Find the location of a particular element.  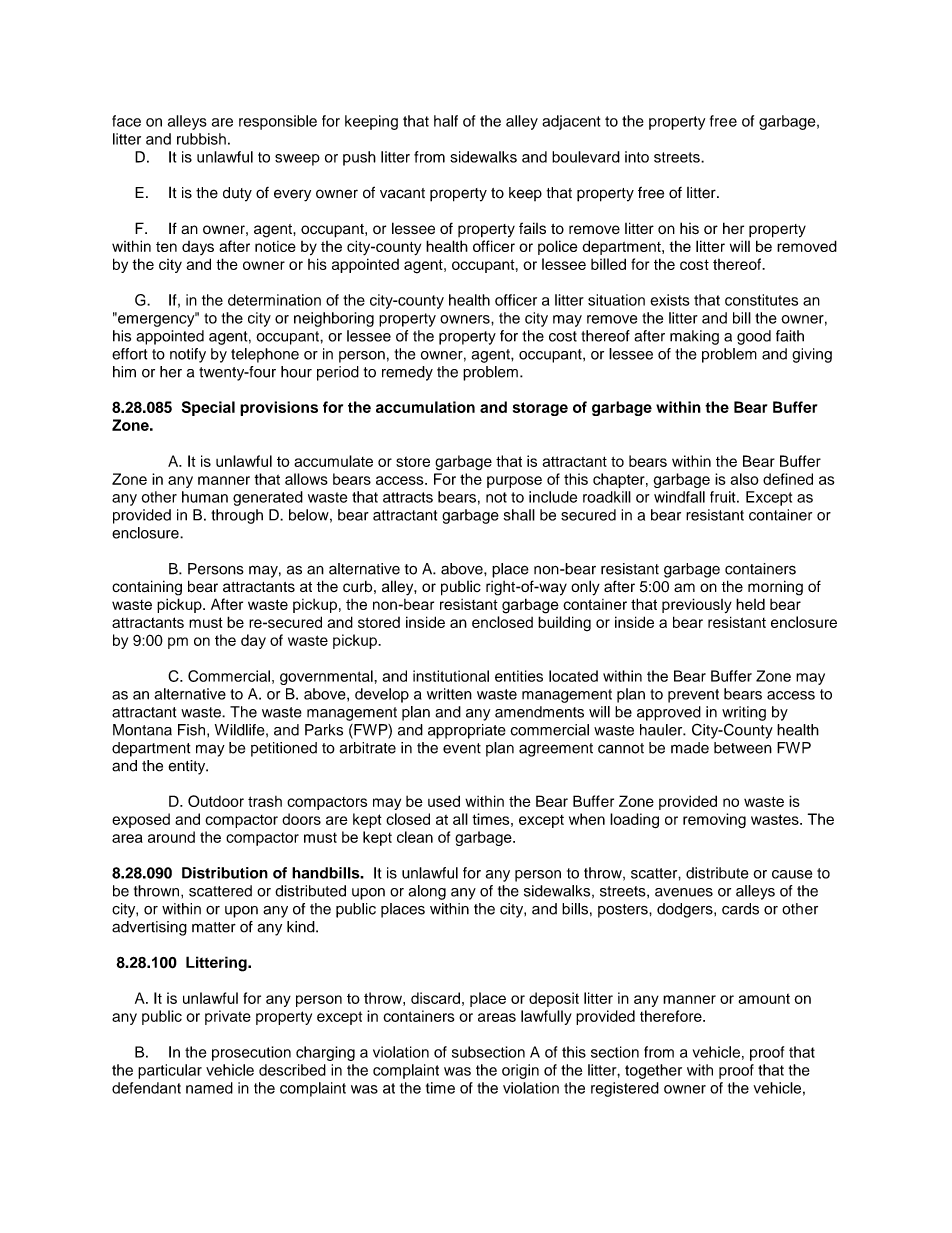

together is located at coordinates (653, 1071).
